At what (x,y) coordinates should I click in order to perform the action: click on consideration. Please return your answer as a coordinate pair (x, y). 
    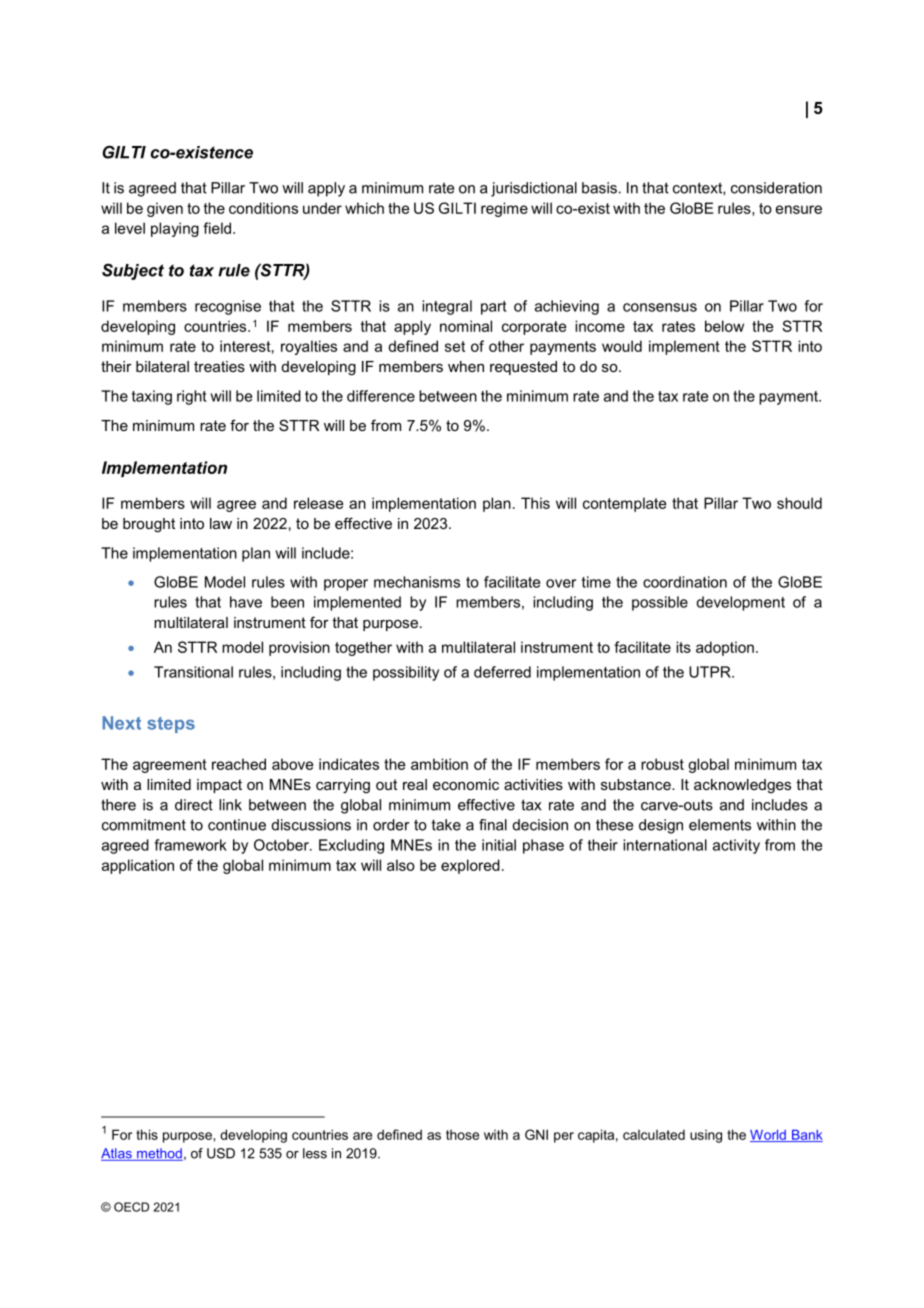
    Looking at the image, I should click on (776, 188).
